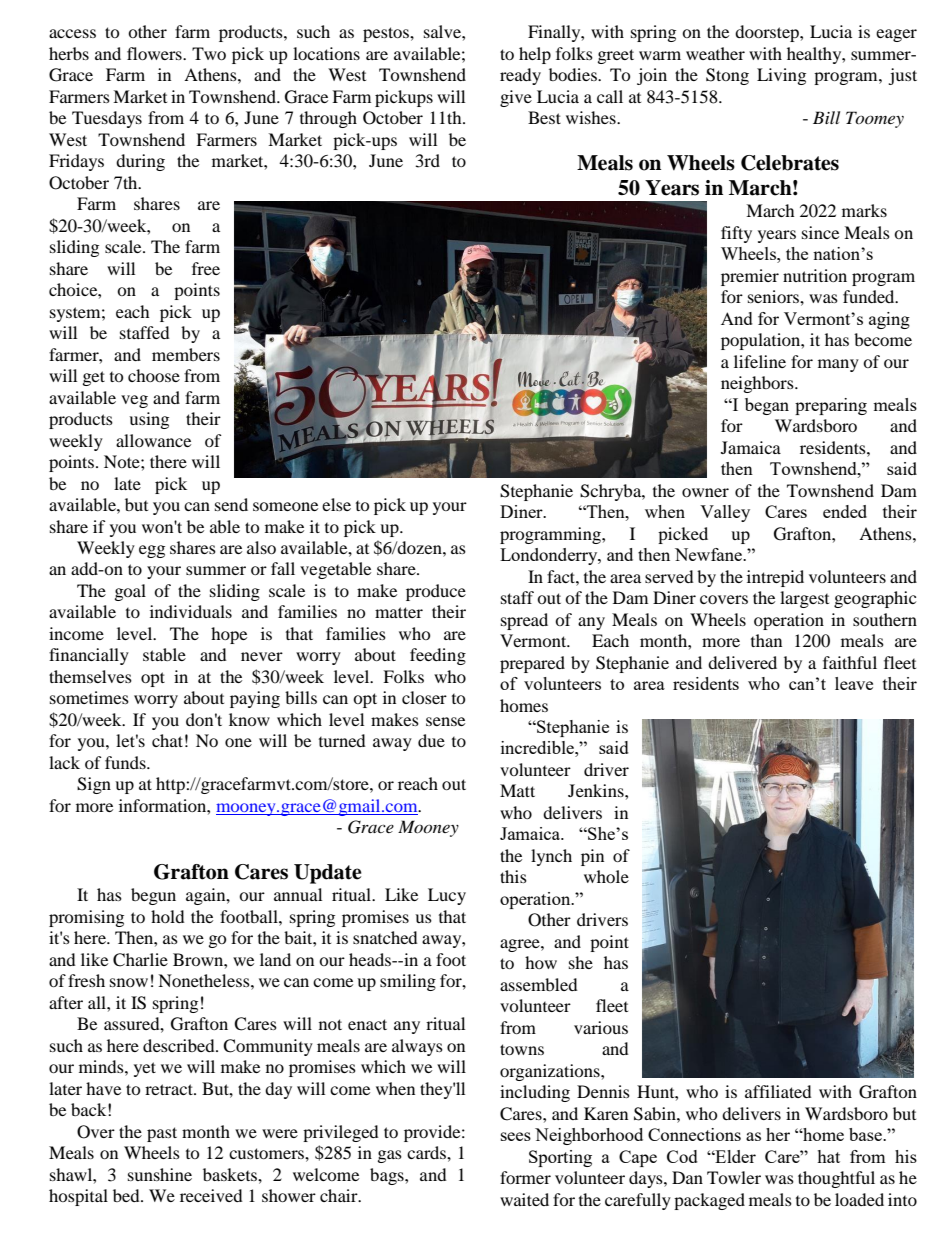  Describe the element at coordinates (606, 876) in the page. I see `whole` at that location.
